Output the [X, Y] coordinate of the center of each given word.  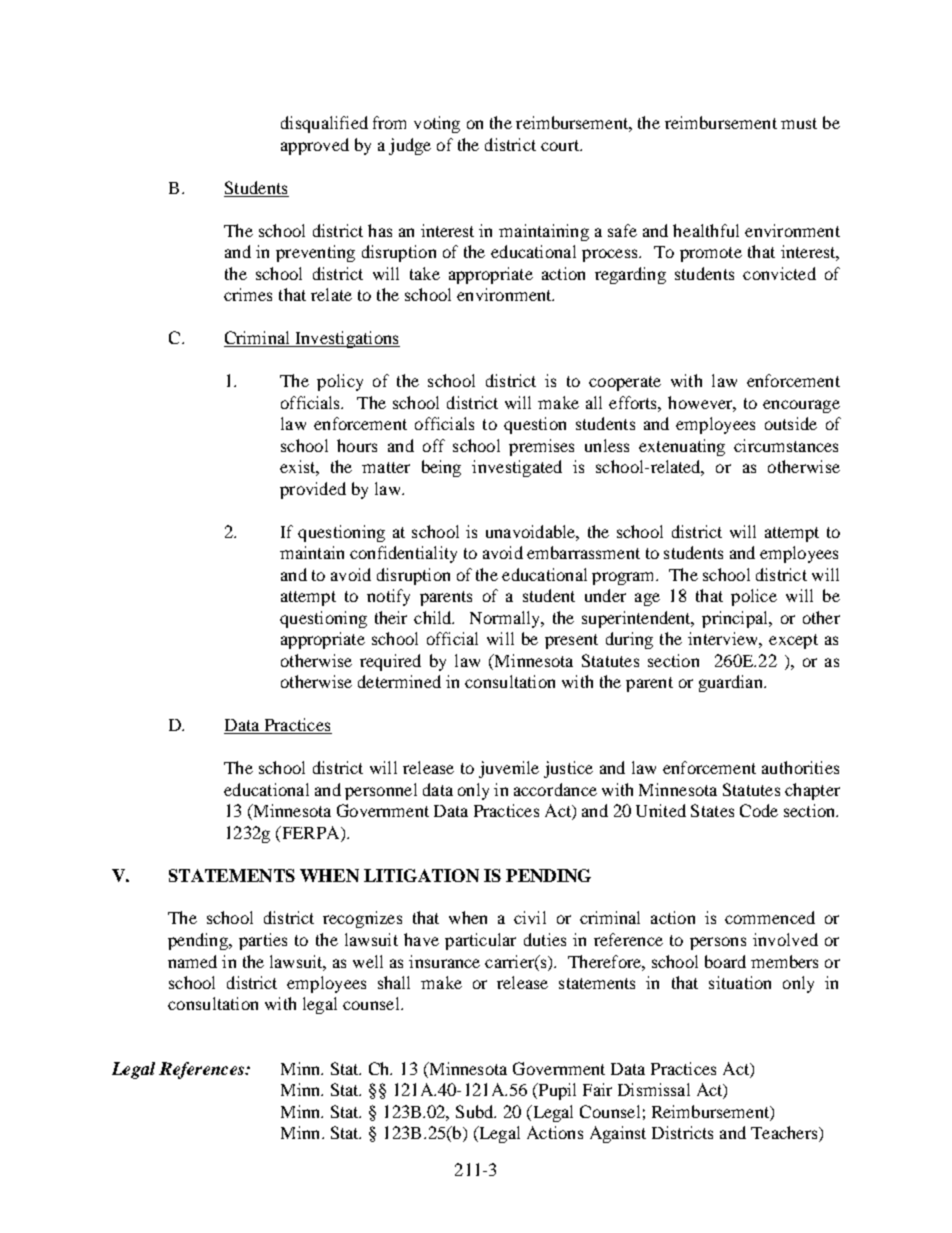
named [192, 961]
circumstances [786, 445]
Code [759, 810]
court [561, 145]
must [799, 123]
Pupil [556, 1091]
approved [315, 146]
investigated [517, 468]
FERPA [310, 832]
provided [313, 490]
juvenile [509, 769]
